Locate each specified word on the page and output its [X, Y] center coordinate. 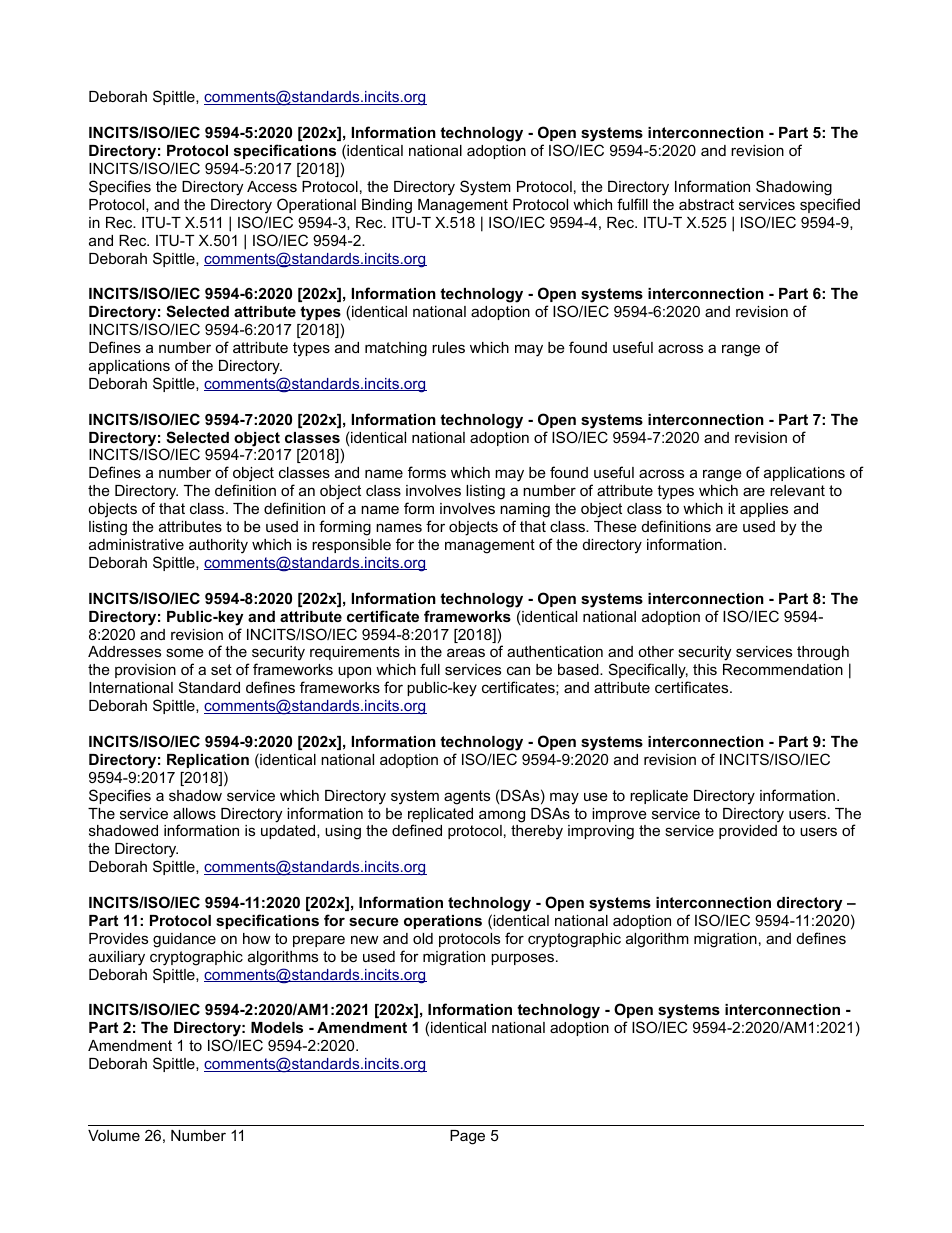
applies [764, 510]
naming [525, 510]
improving [601, 832]
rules [448, 347]
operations [443, 922]
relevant [797, 490]
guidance [184, 940]
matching [396, 349]
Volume [114, 1135]
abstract [706, 204]
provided [748, 832]
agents [467, 797]
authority [218, 546]
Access [272, 186]
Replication [208, 761]
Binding [387, 206]
